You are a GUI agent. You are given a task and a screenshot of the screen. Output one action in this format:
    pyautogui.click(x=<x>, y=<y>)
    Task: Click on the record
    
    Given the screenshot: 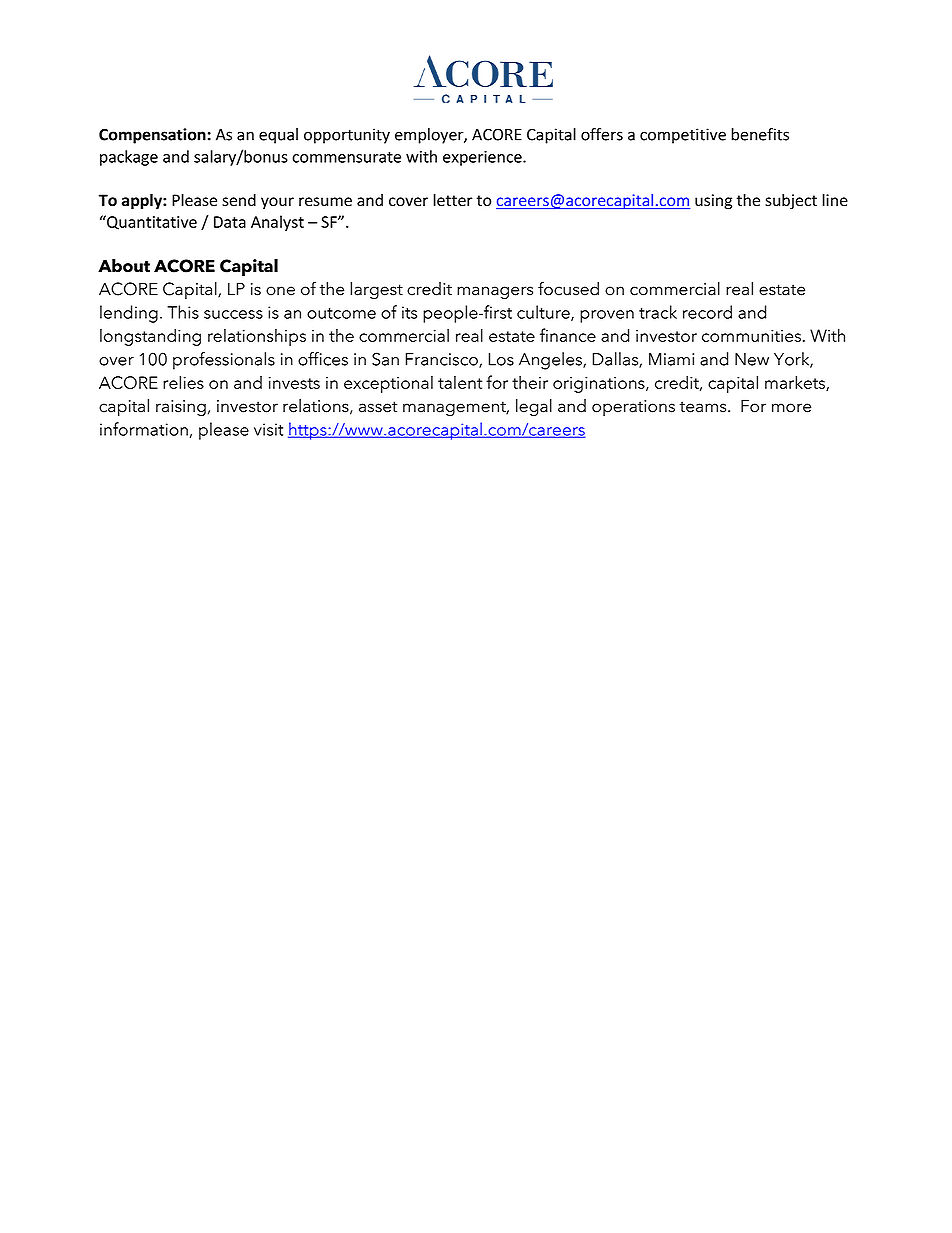 What is the action you would take?
    pyautogui.click(x=707, y=312)
